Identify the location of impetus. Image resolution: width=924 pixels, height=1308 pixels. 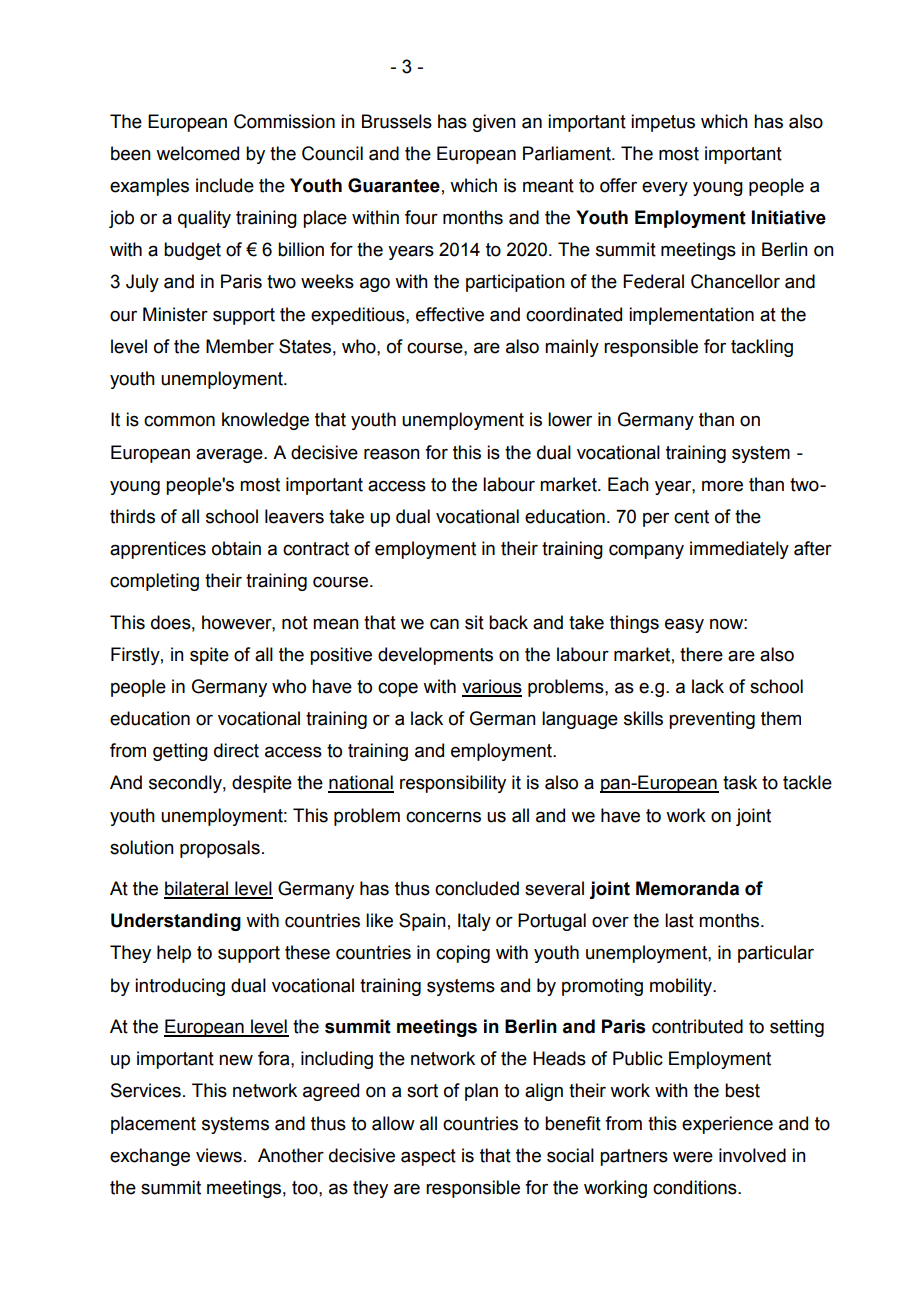
(663, 123).
